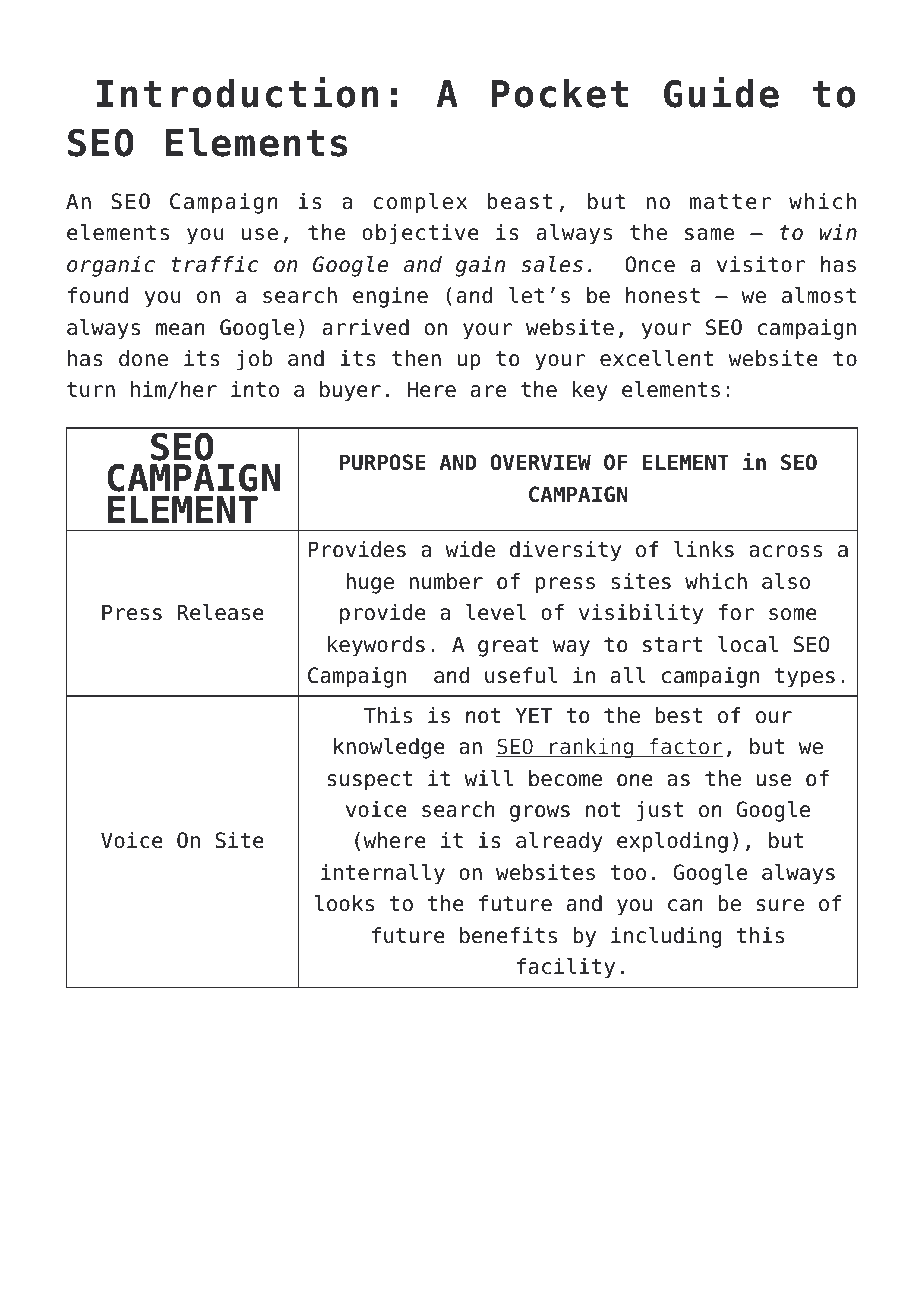  I want to click on sure, so click(780, 905).
